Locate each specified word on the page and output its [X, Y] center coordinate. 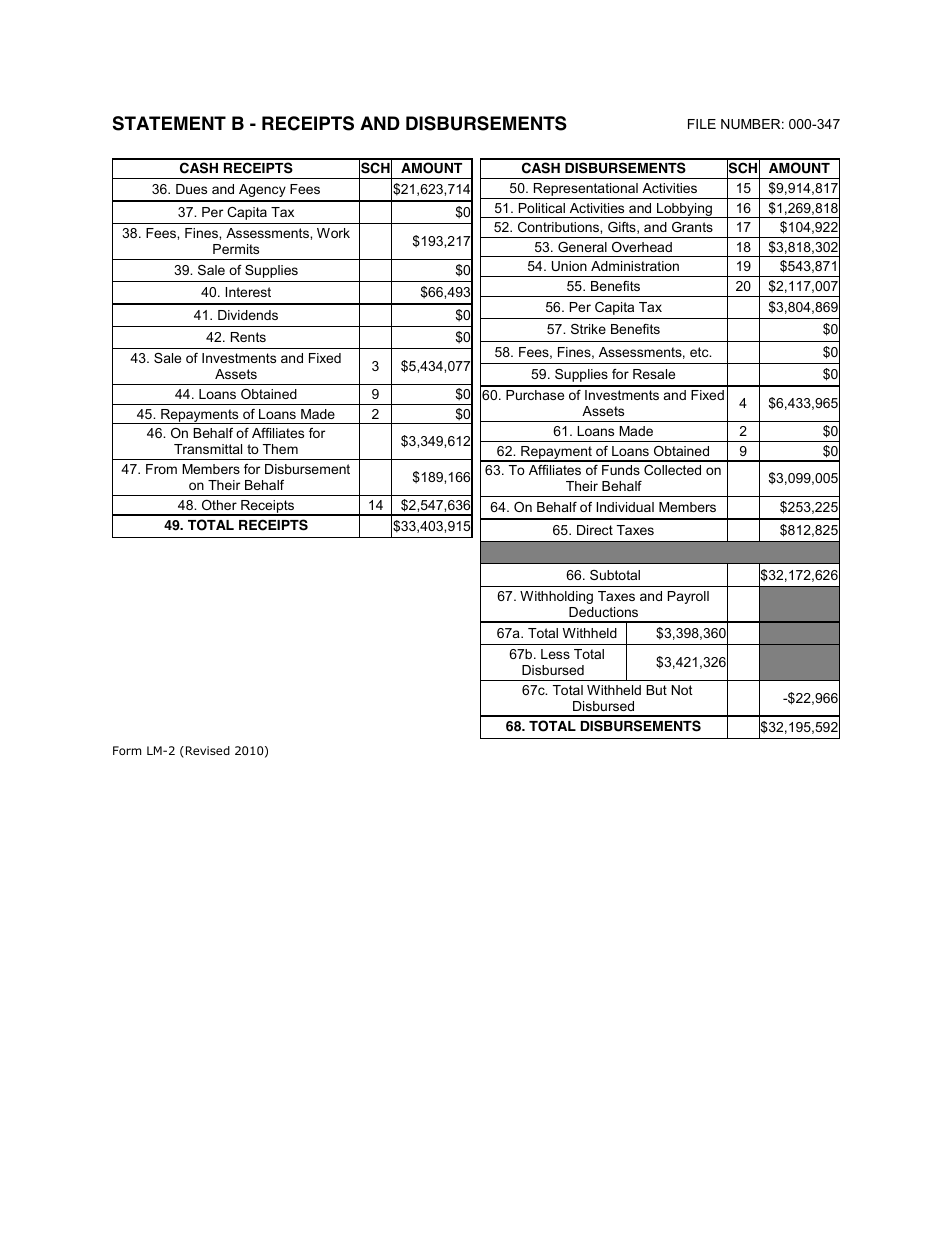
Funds [621, 470]
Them [280, 449]
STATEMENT [169, 123]
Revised [206, 752]
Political [542, 208]
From [161, 469]
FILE [702, 124]
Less [555, 654]
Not [682, 690]
